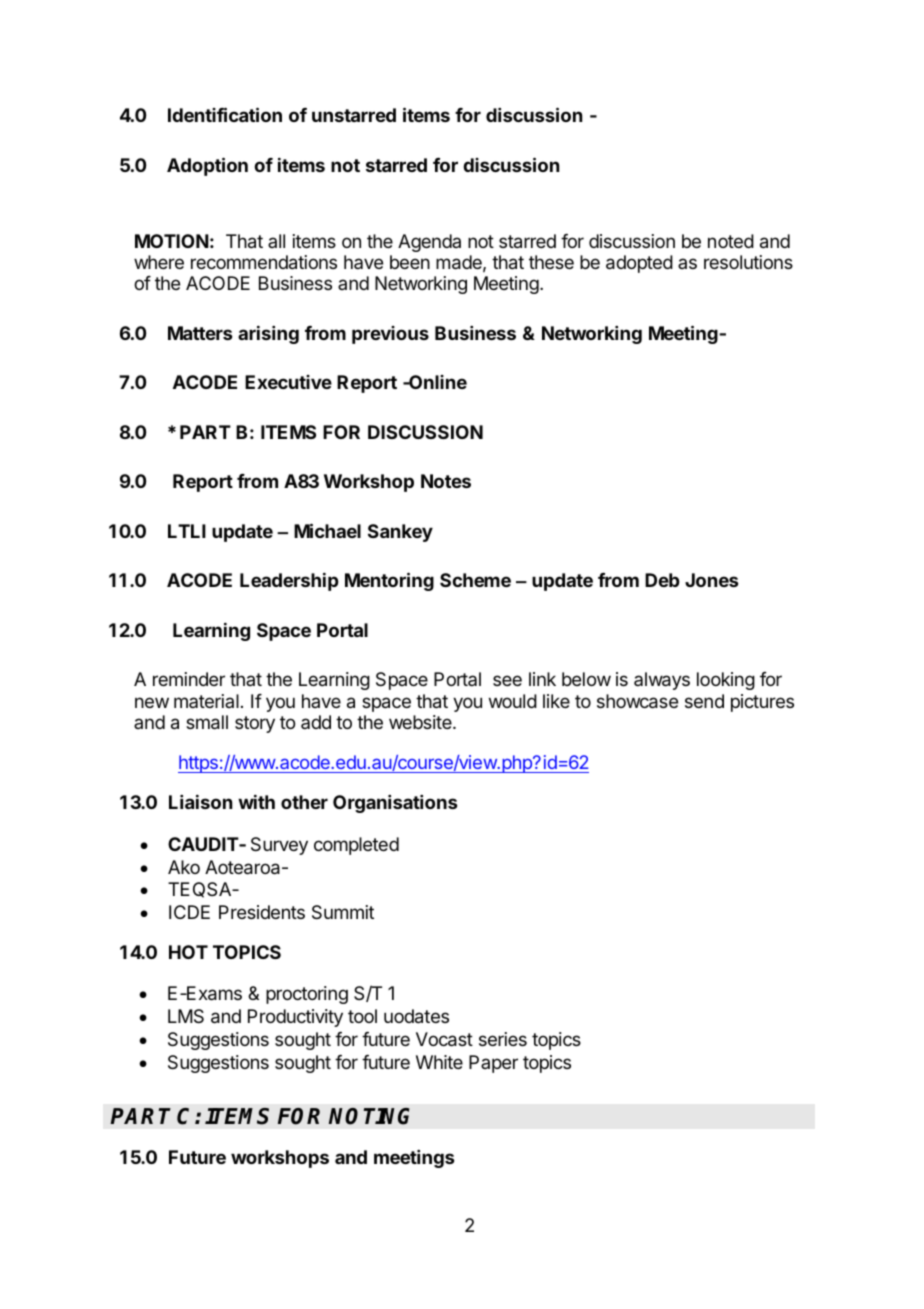 This screenshot has width=924, height=1309. What do you see at coordinates (475, 580) in the screenshot?
I see `Scheme` at bounding box center [475, 580].
